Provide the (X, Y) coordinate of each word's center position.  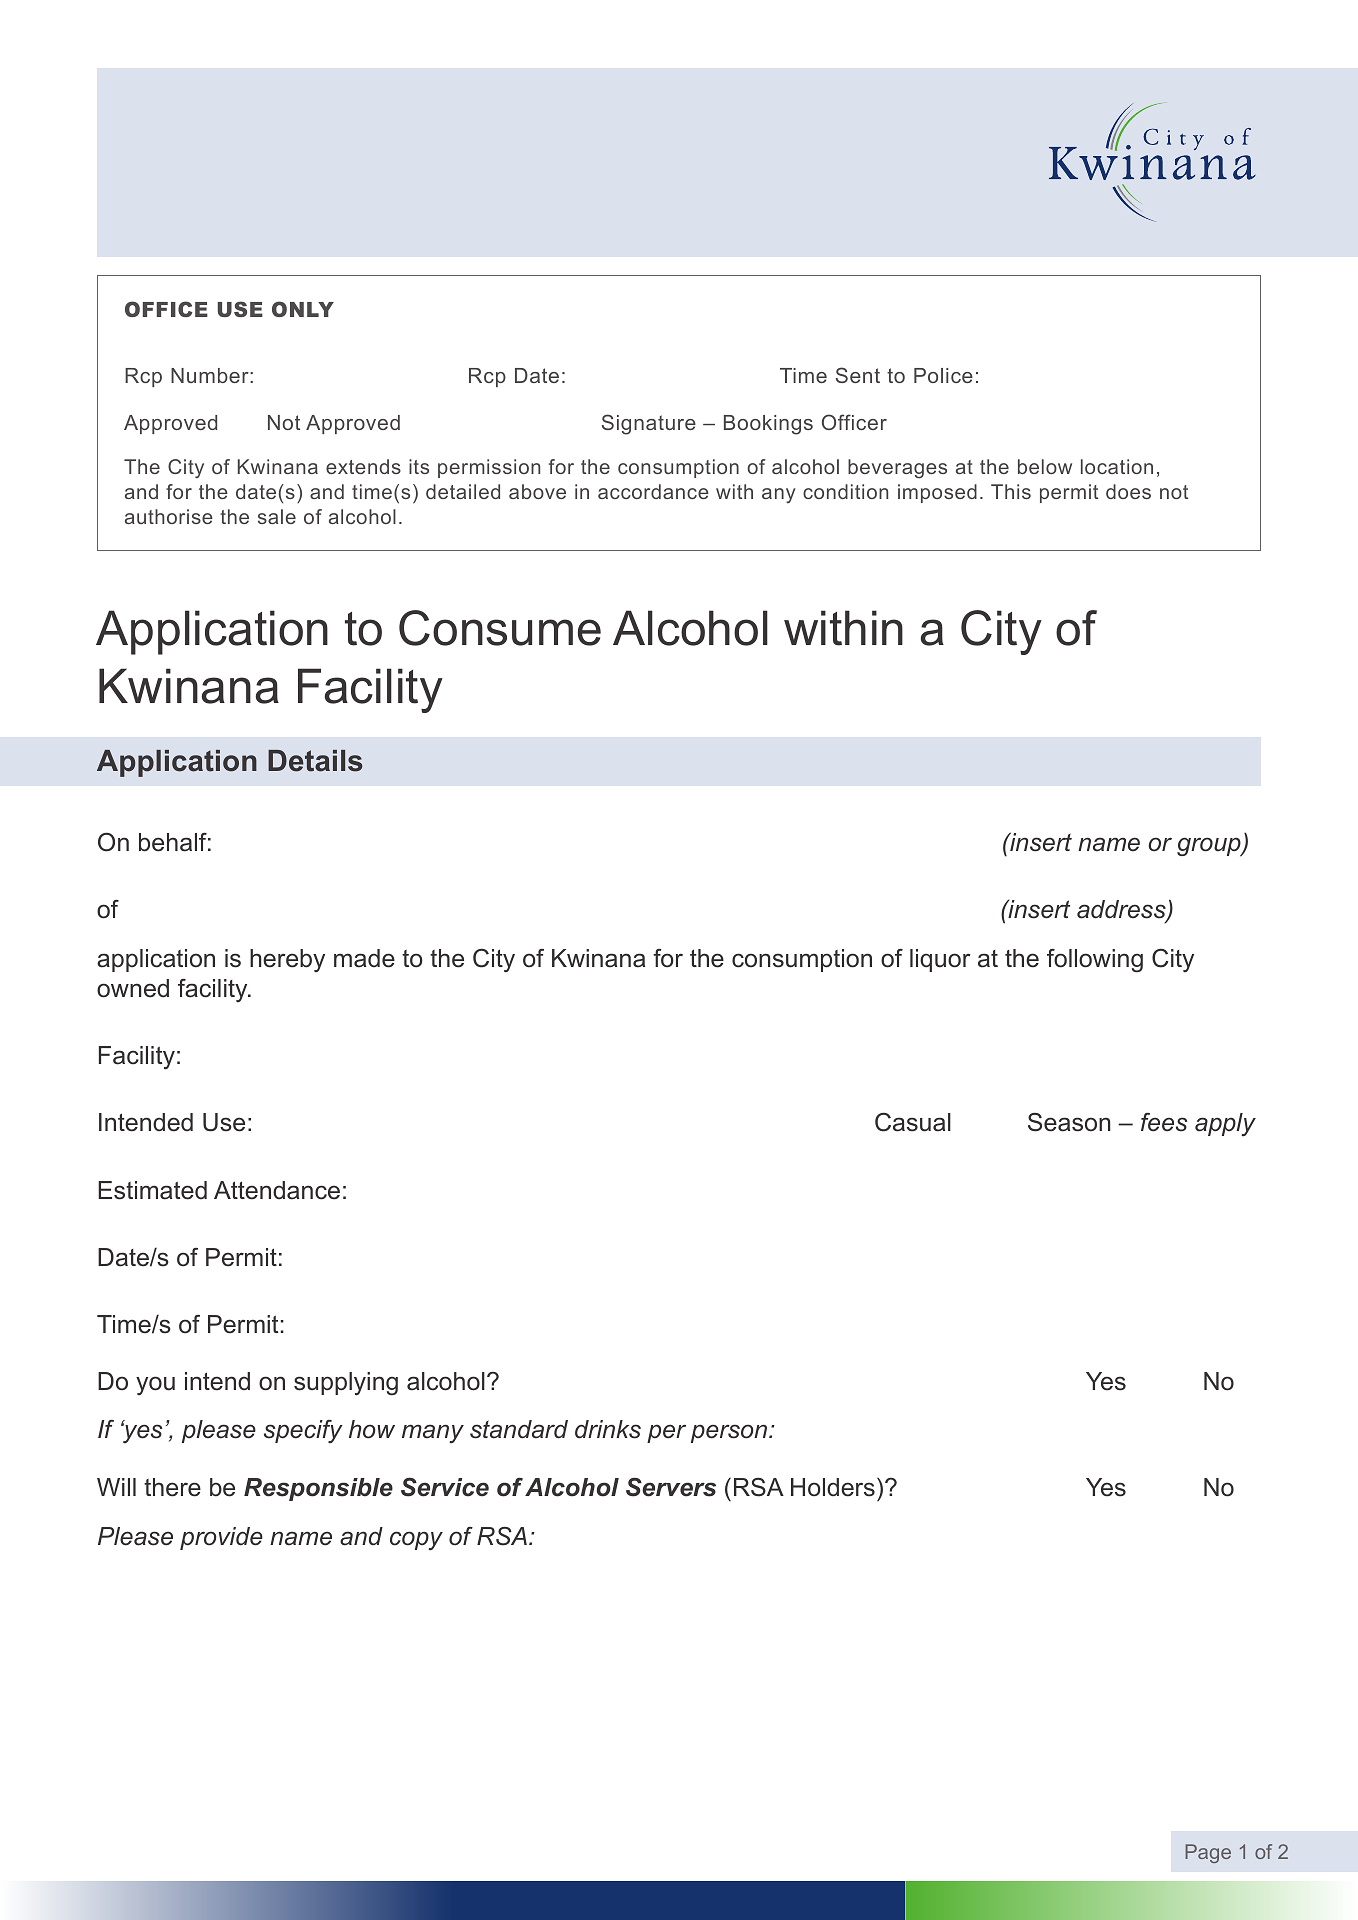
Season (1069, 1122)
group (1210, 847)
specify (303, 1431)
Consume (500, 628)
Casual (913, 1122)
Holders (833, 1487)
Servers (671, 1487)
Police (943, 375)
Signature (649, 424)
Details (315, 761)
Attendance (277, 1190)
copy (416, 1540)
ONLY (303, 309)
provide (221, 1538)
